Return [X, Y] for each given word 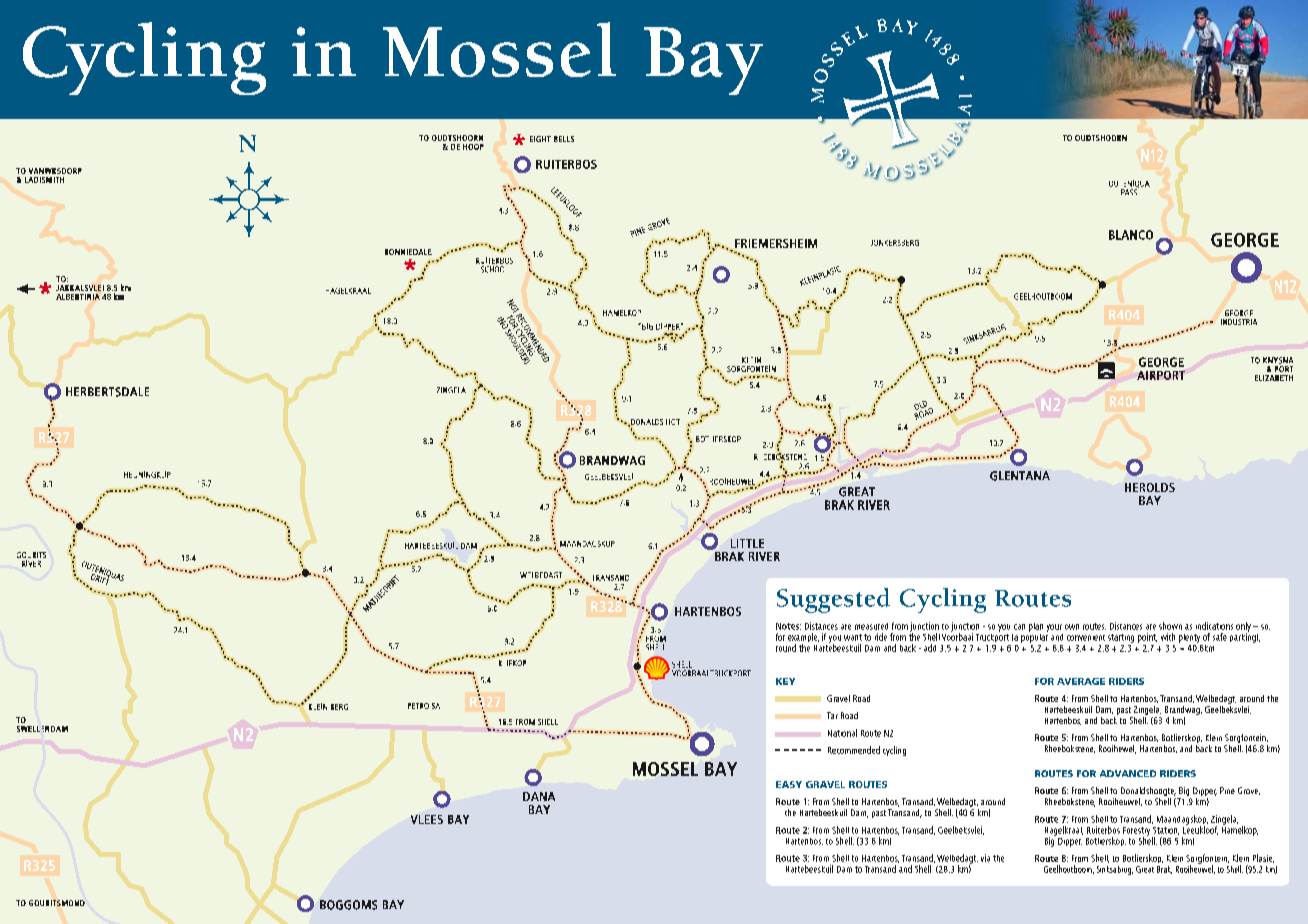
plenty [1189, 638]
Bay [703, 61]
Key [785, 681]
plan [1036, 627]
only [1243, 628]
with [1168, 637]
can [1019, 627]
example [803, 639]
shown [1170, 626]
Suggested [833, 600]
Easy [789, 784]
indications [1214, 626]
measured [871, 626]
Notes [788, 626]
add [930, 648]
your [1054, 628]
